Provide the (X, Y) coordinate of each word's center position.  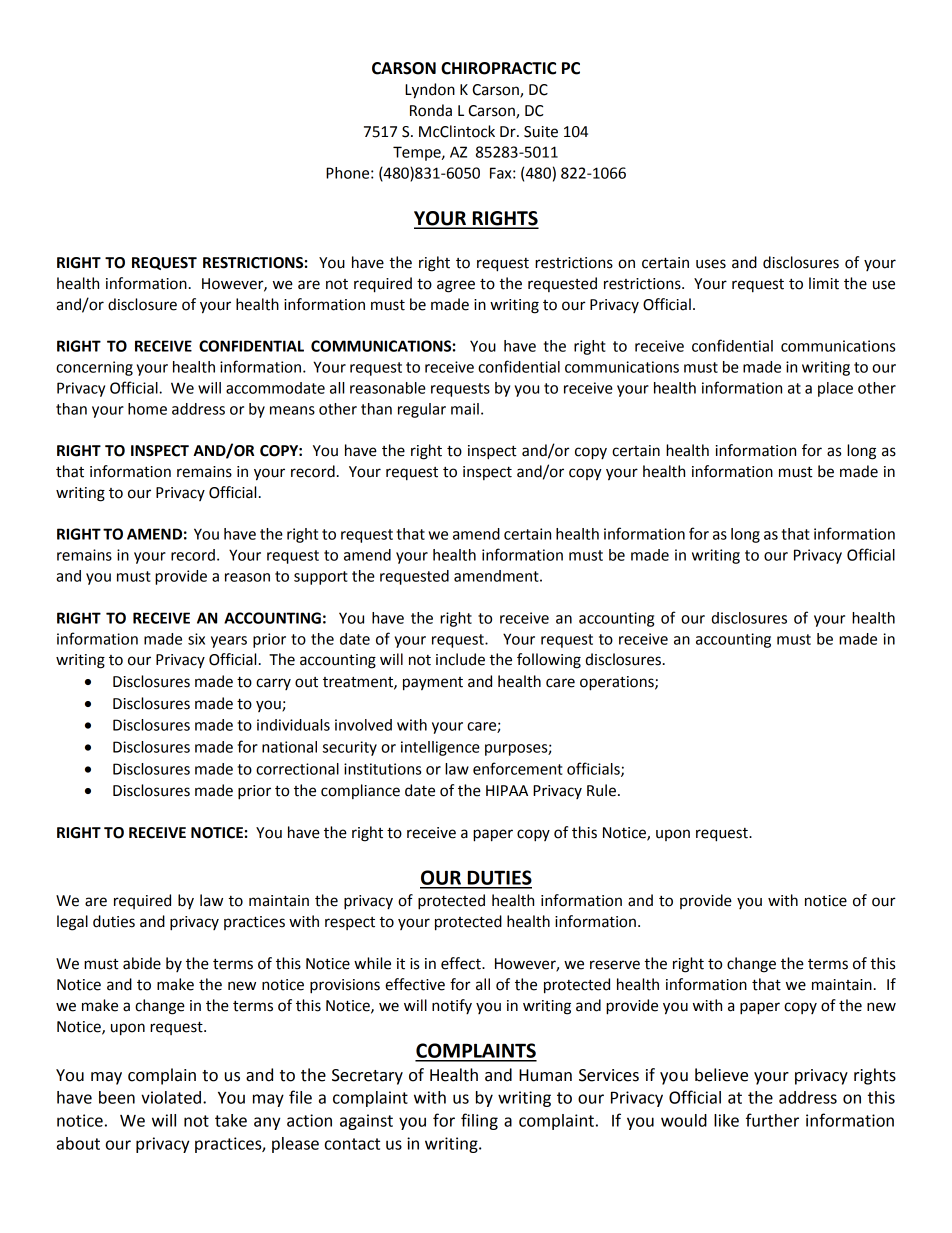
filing (479, 1121)
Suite (541, 132)
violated (171, 1097)
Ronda (431, 110)
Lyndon (430, 91)
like (726, 1120)
